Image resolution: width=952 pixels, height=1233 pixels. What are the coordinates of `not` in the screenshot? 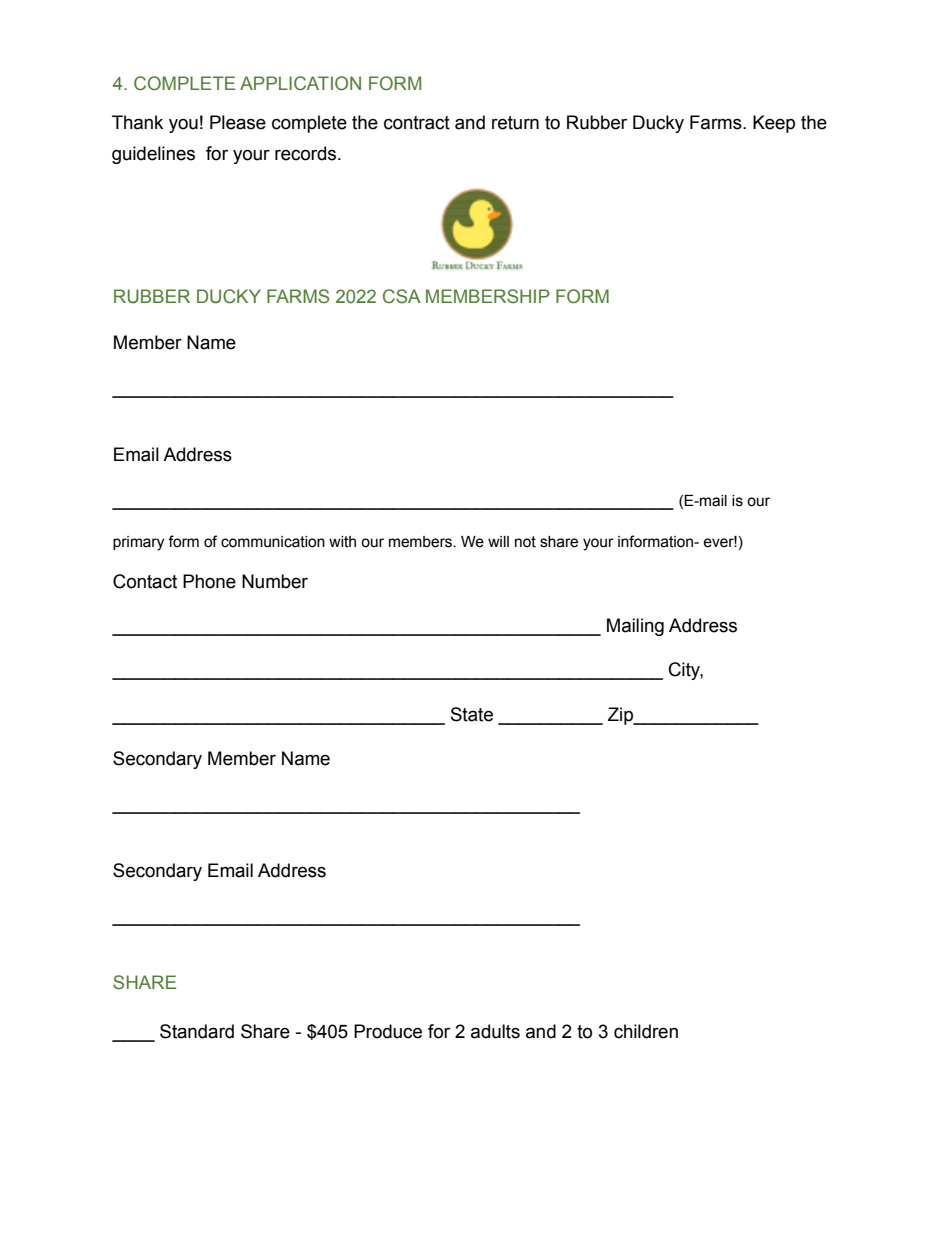 It's located at (525, 542).
